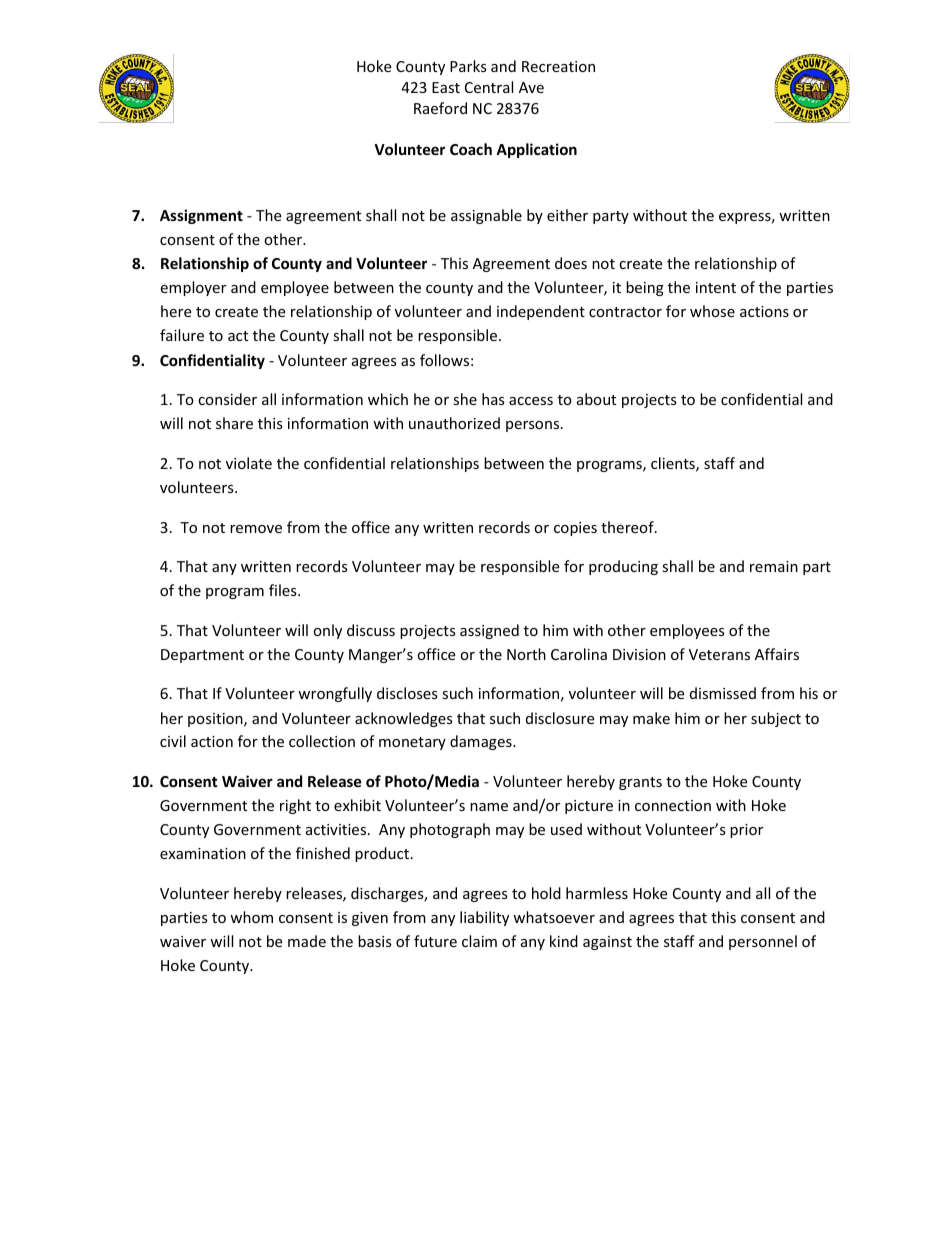 The height and width of the screenshot is (1233, 952). I want to click on Recreation, so click(558, 66).
